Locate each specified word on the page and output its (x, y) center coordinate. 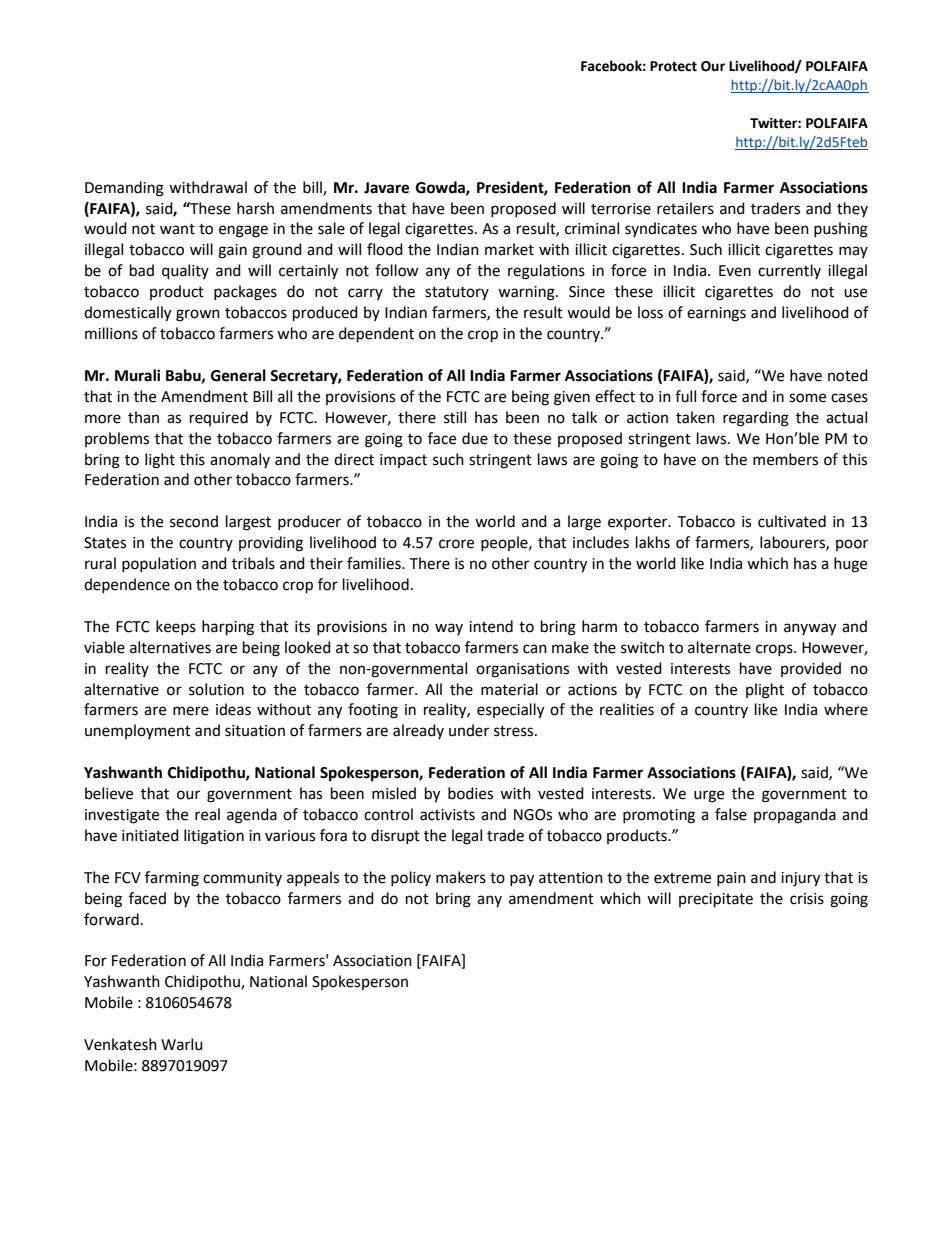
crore (456, 544)
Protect (673, 66)
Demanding (124, 189)
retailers (685, 208)
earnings (716, 314)
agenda (252, 816)
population (159, 564)
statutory (457, 293)
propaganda (795, 816)
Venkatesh (120, 1044)
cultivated (792, 521)
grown (198, 315)
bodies (470, 793)
